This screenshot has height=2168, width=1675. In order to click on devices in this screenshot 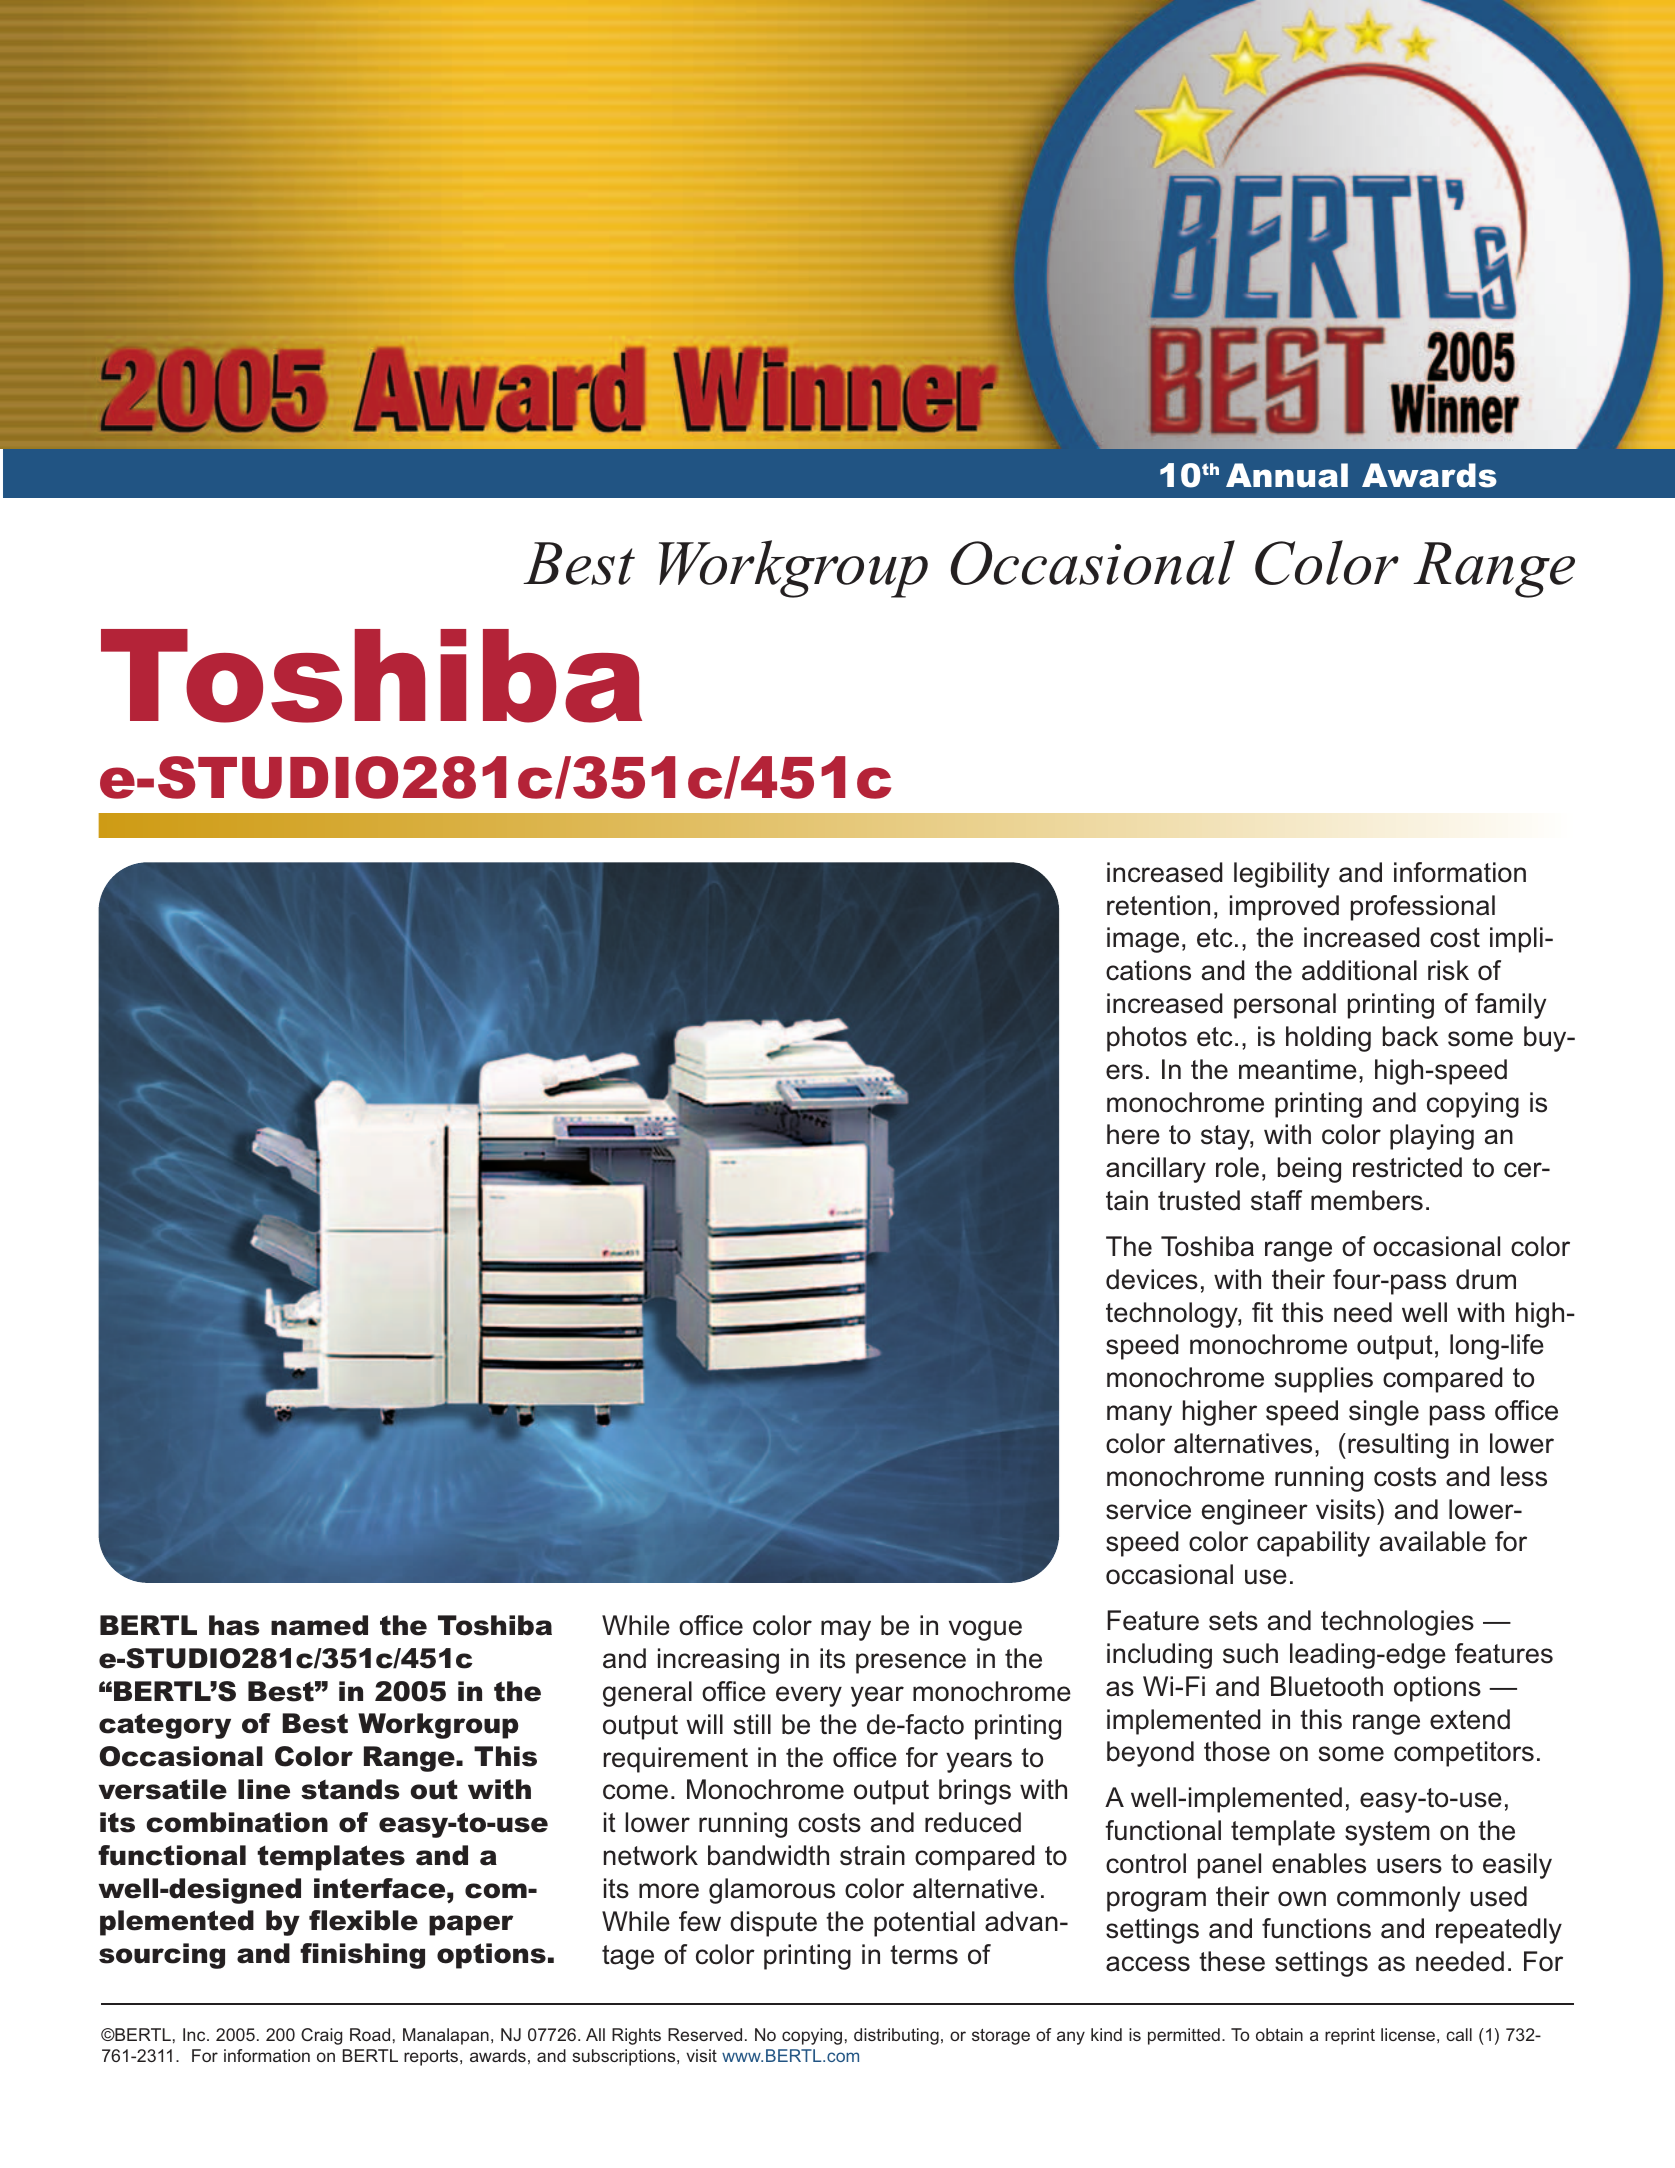, I will do `click(1152, 1279)`.
